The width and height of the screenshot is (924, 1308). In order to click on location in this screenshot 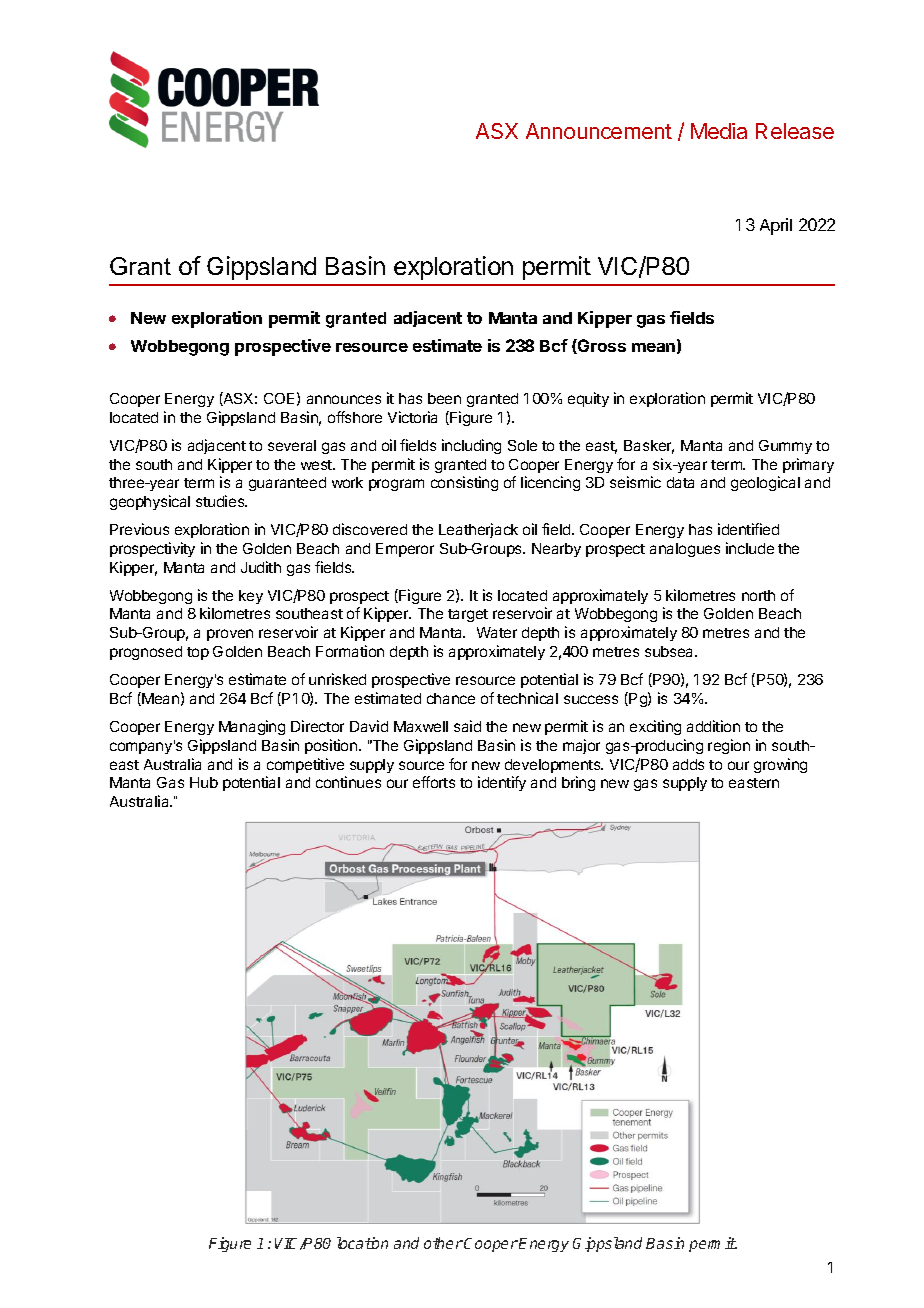, I will do `click(362, 1243)`.
